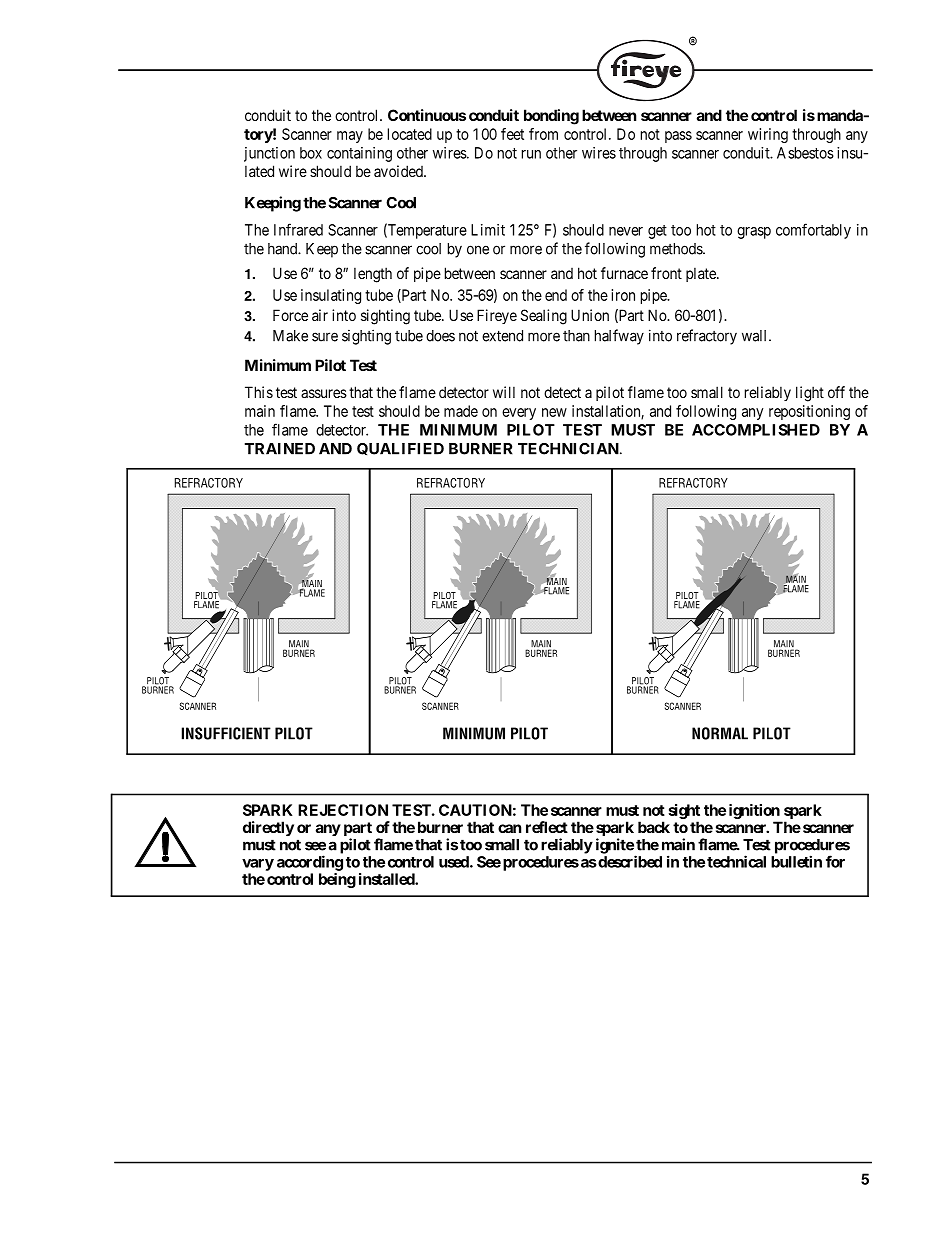 The height and width of the page is (1233, 952). Describe the element at coordinates (554, 412) in the page. I see `new` at that location.
